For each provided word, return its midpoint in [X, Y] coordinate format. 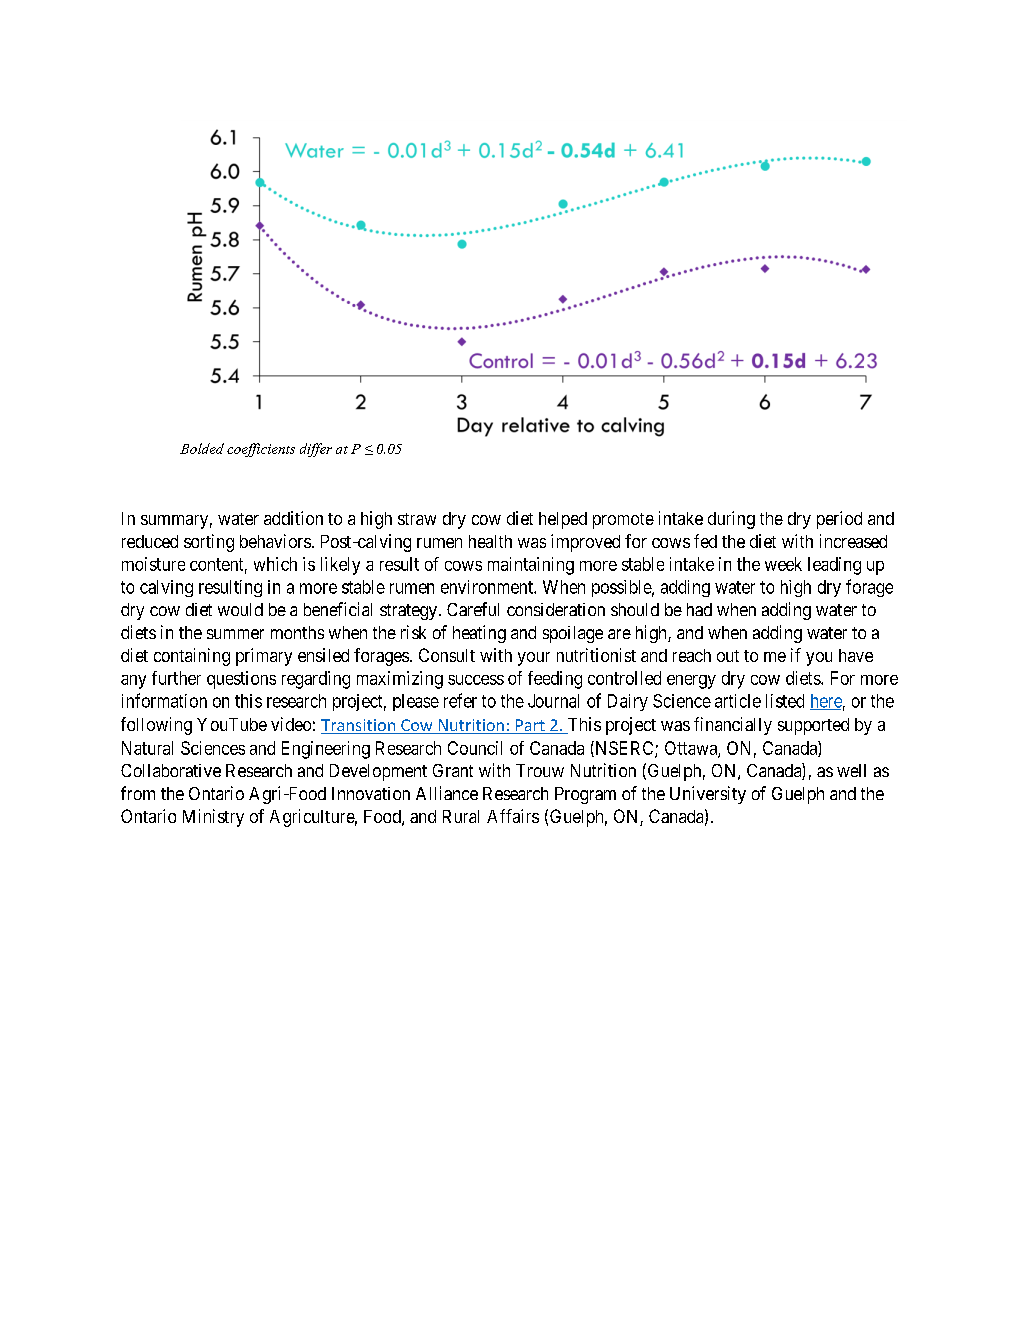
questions [241, 680]
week [783, 564]
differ [316, 450]
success [476, 680]
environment [488, 587]
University [708, 795]
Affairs [513, 816]
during [731, 520]
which [275, 564]
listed [785, 701]
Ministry [213, 818]
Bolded [202, 448]
